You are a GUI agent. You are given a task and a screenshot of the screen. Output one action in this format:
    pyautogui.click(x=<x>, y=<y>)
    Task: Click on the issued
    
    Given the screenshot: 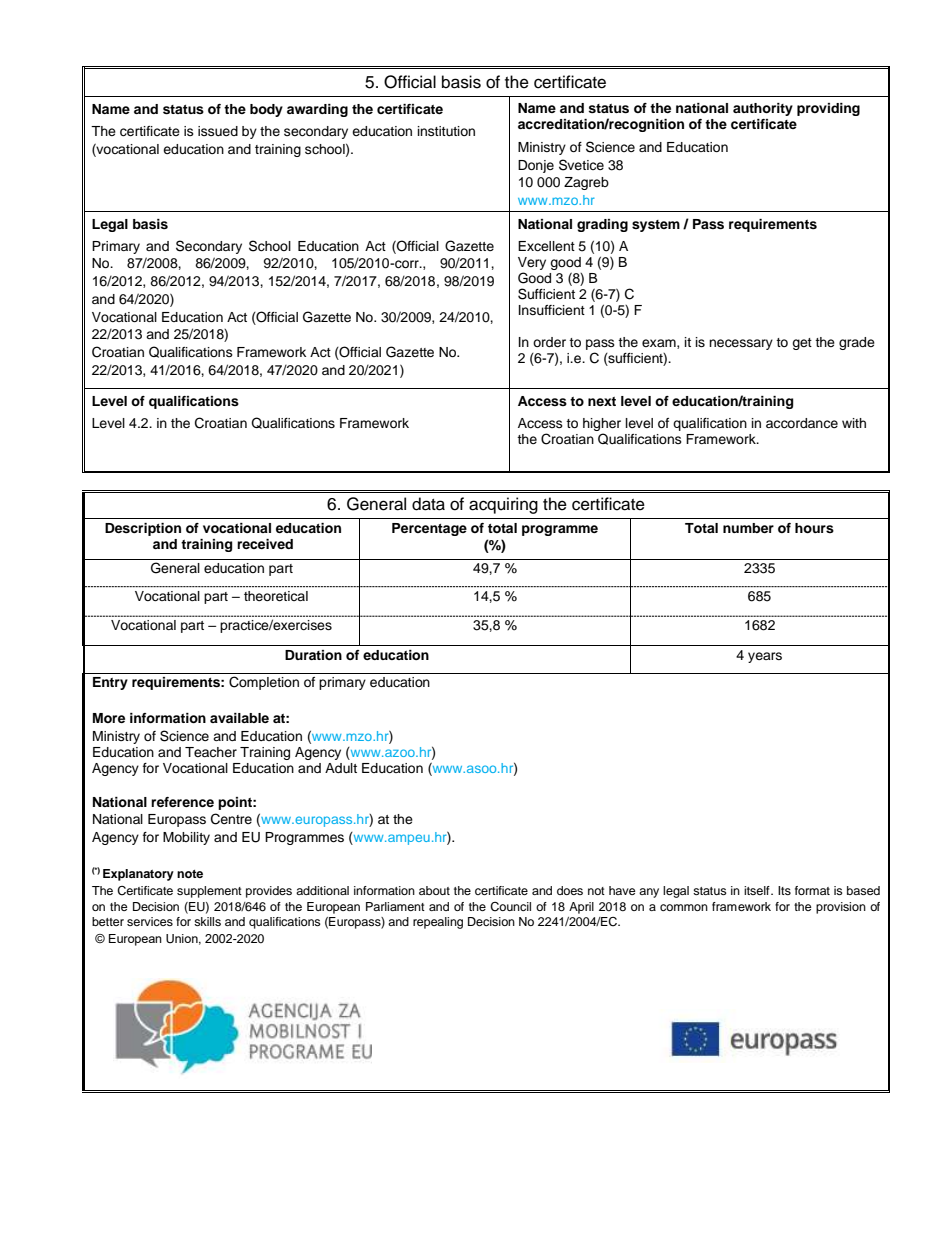 What is the action you would take?
    pyautogui.click(x=218, y=131)
